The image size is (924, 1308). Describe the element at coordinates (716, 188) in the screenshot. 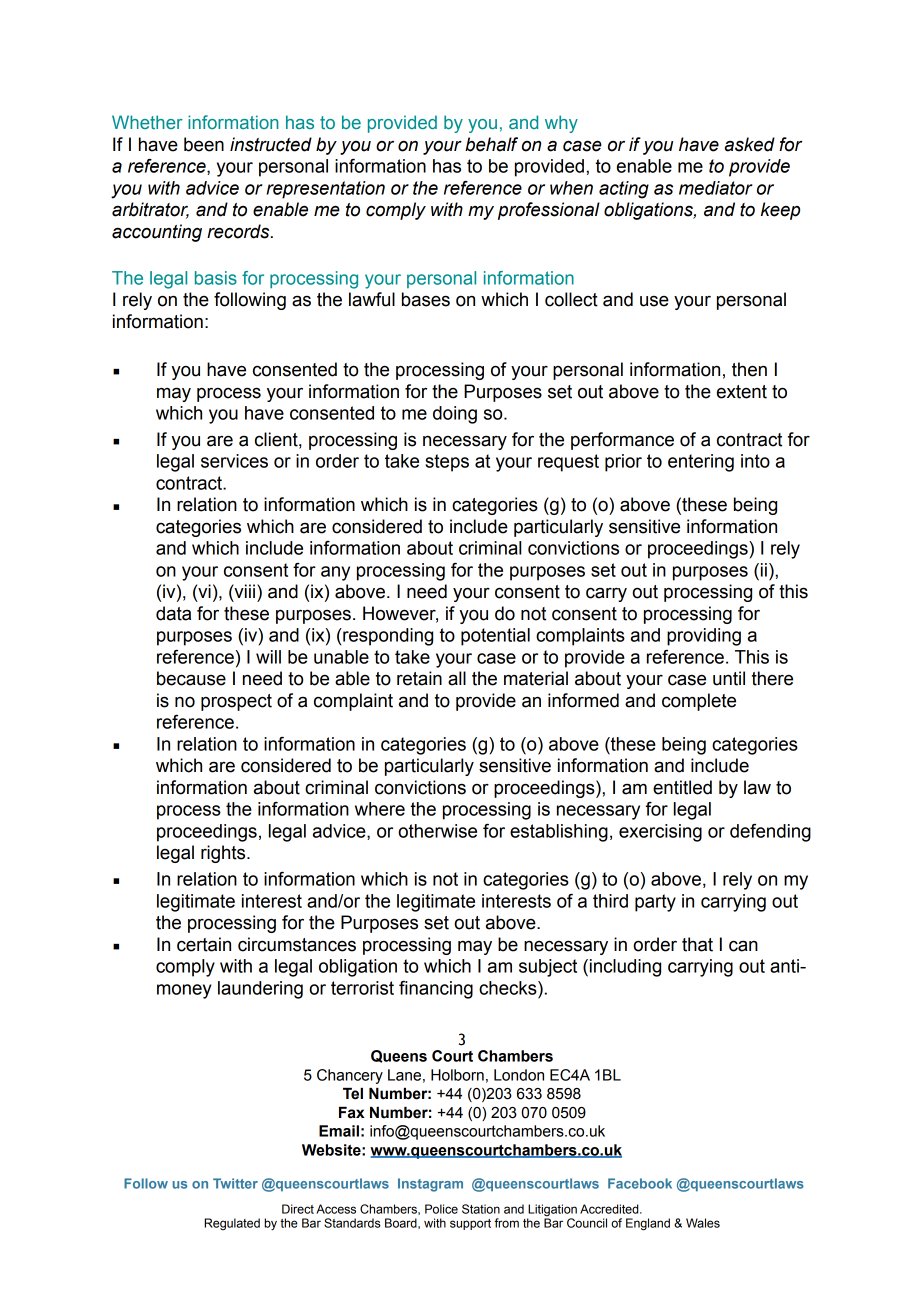

I see `mediator` at that location.
